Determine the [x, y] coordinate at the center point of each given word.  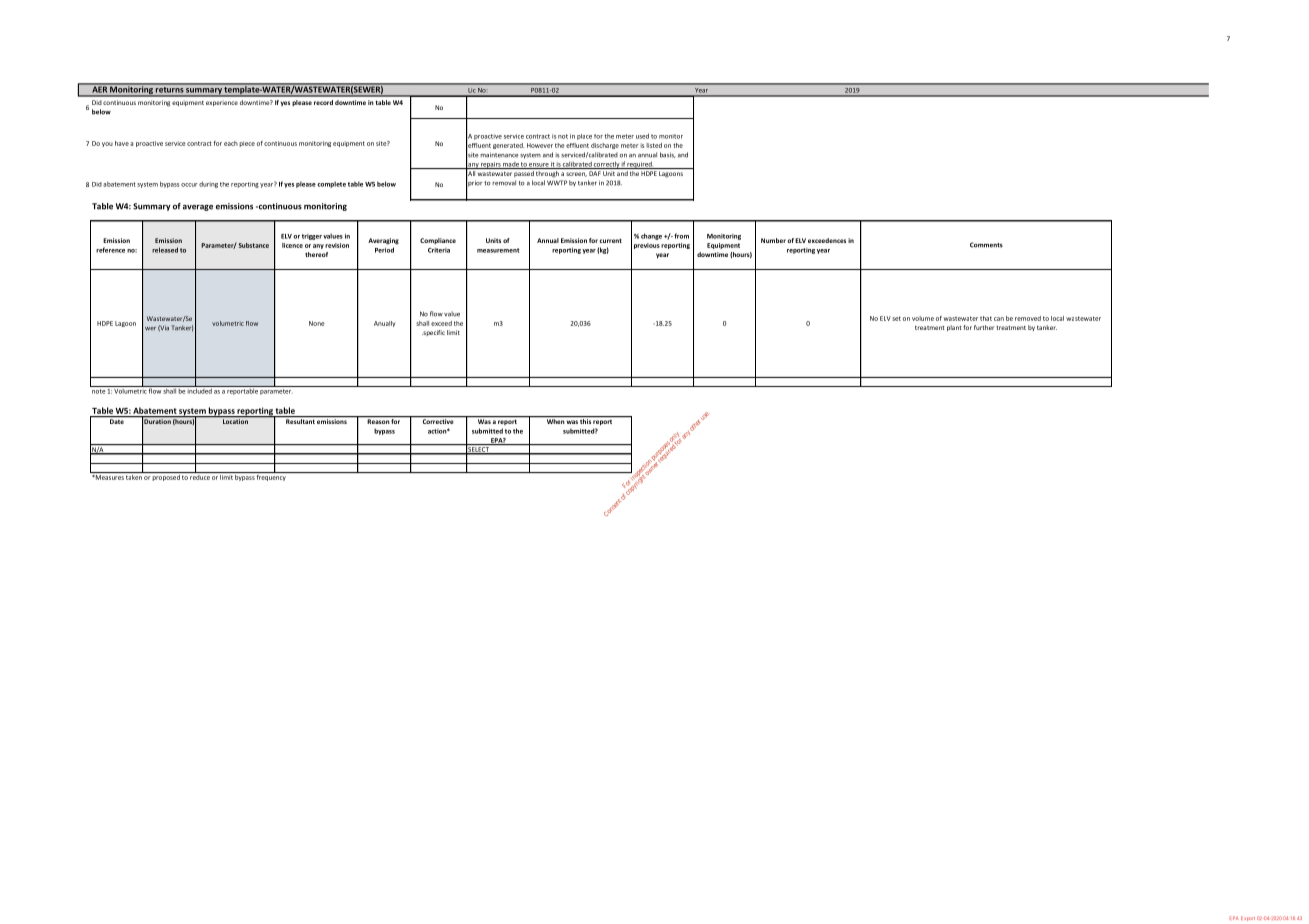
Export [1248, 918]
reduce [200, 476]
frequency [271, 476]
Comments [986, 245]
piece [247, 144]
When [556, 421]
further [984, 327]
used [642, 136]
